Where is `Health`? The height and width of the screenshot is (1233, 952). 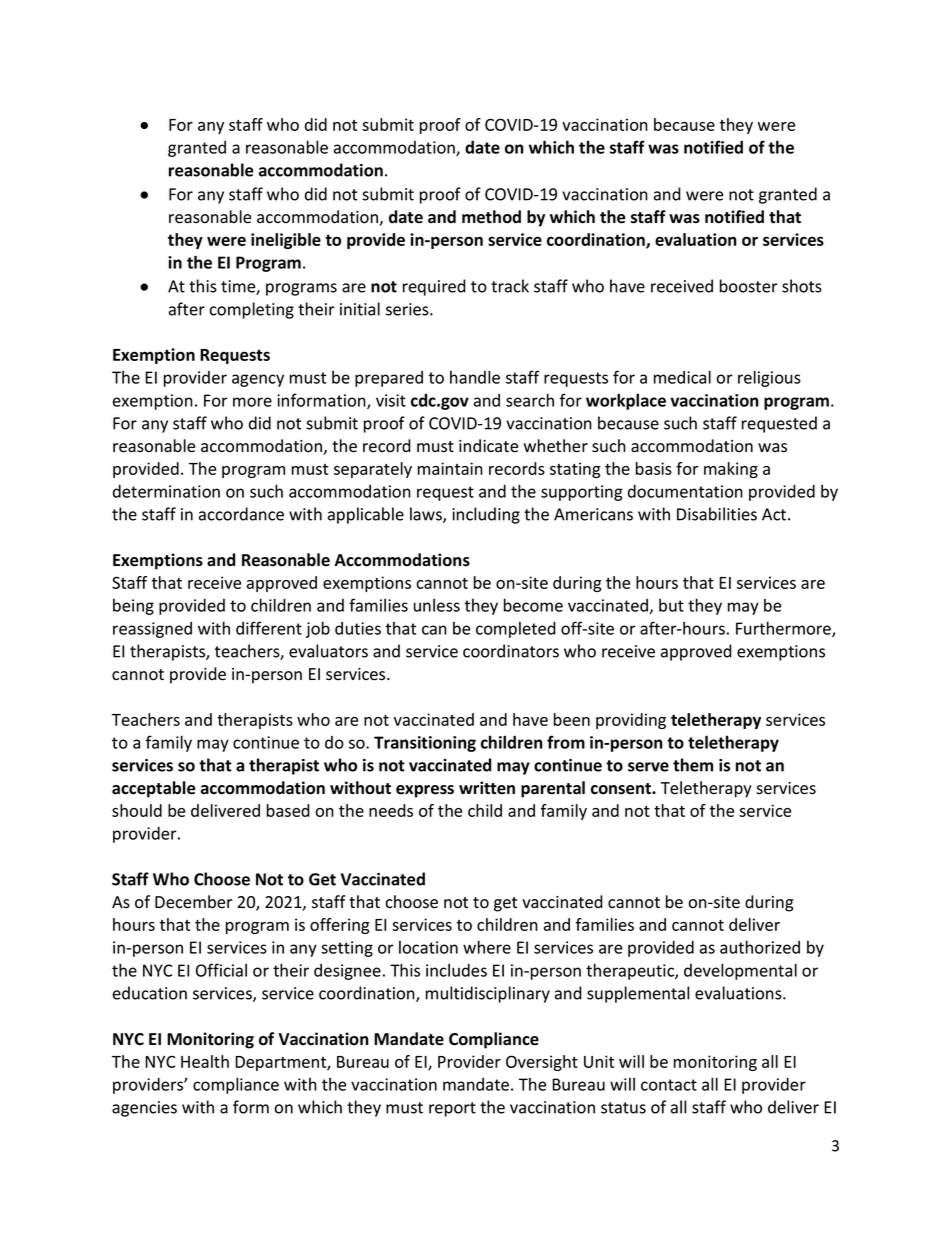 Health is located at coordinates (205, 1061).
